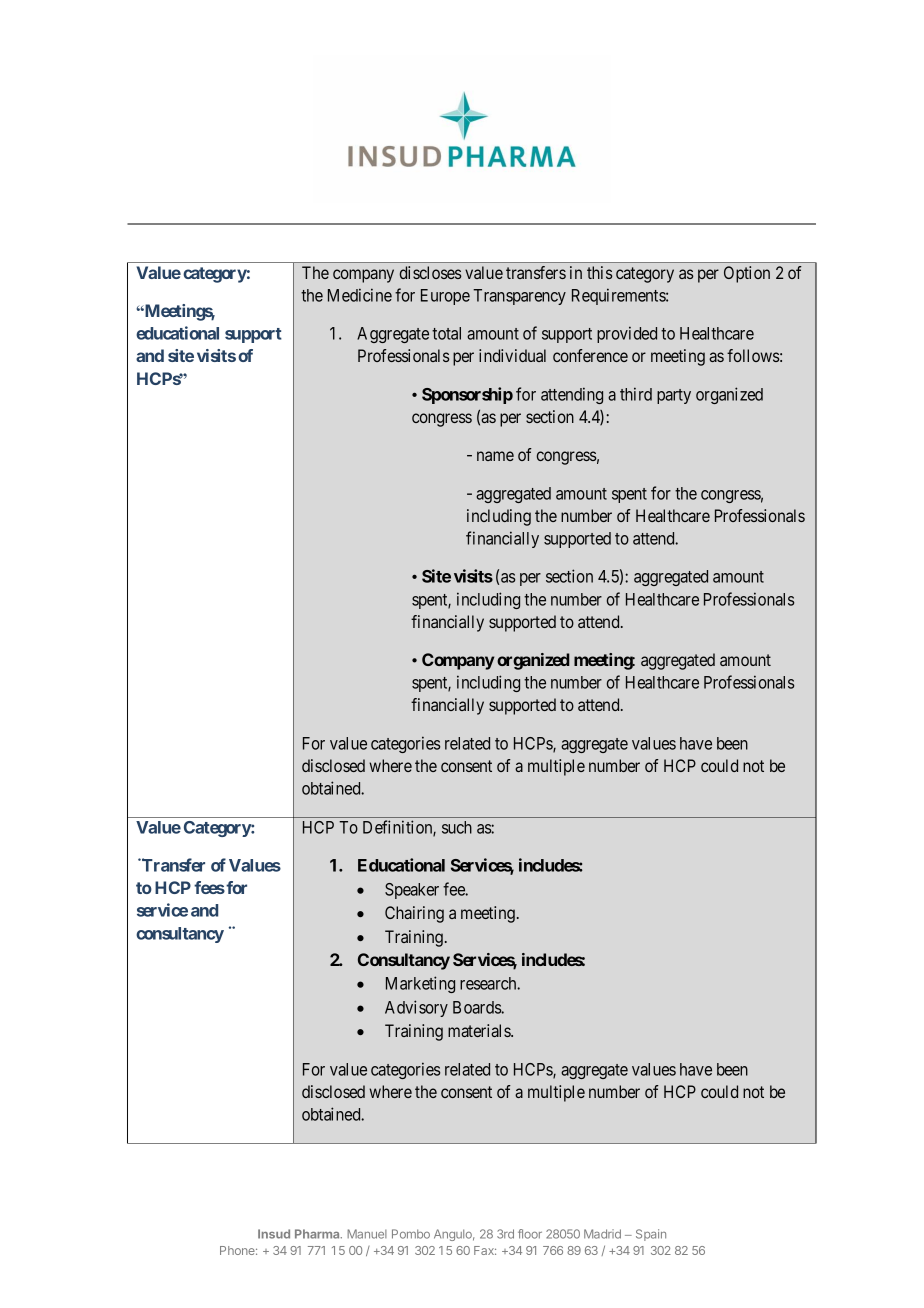  I want to click on Madrid, so click(602, 1234).
